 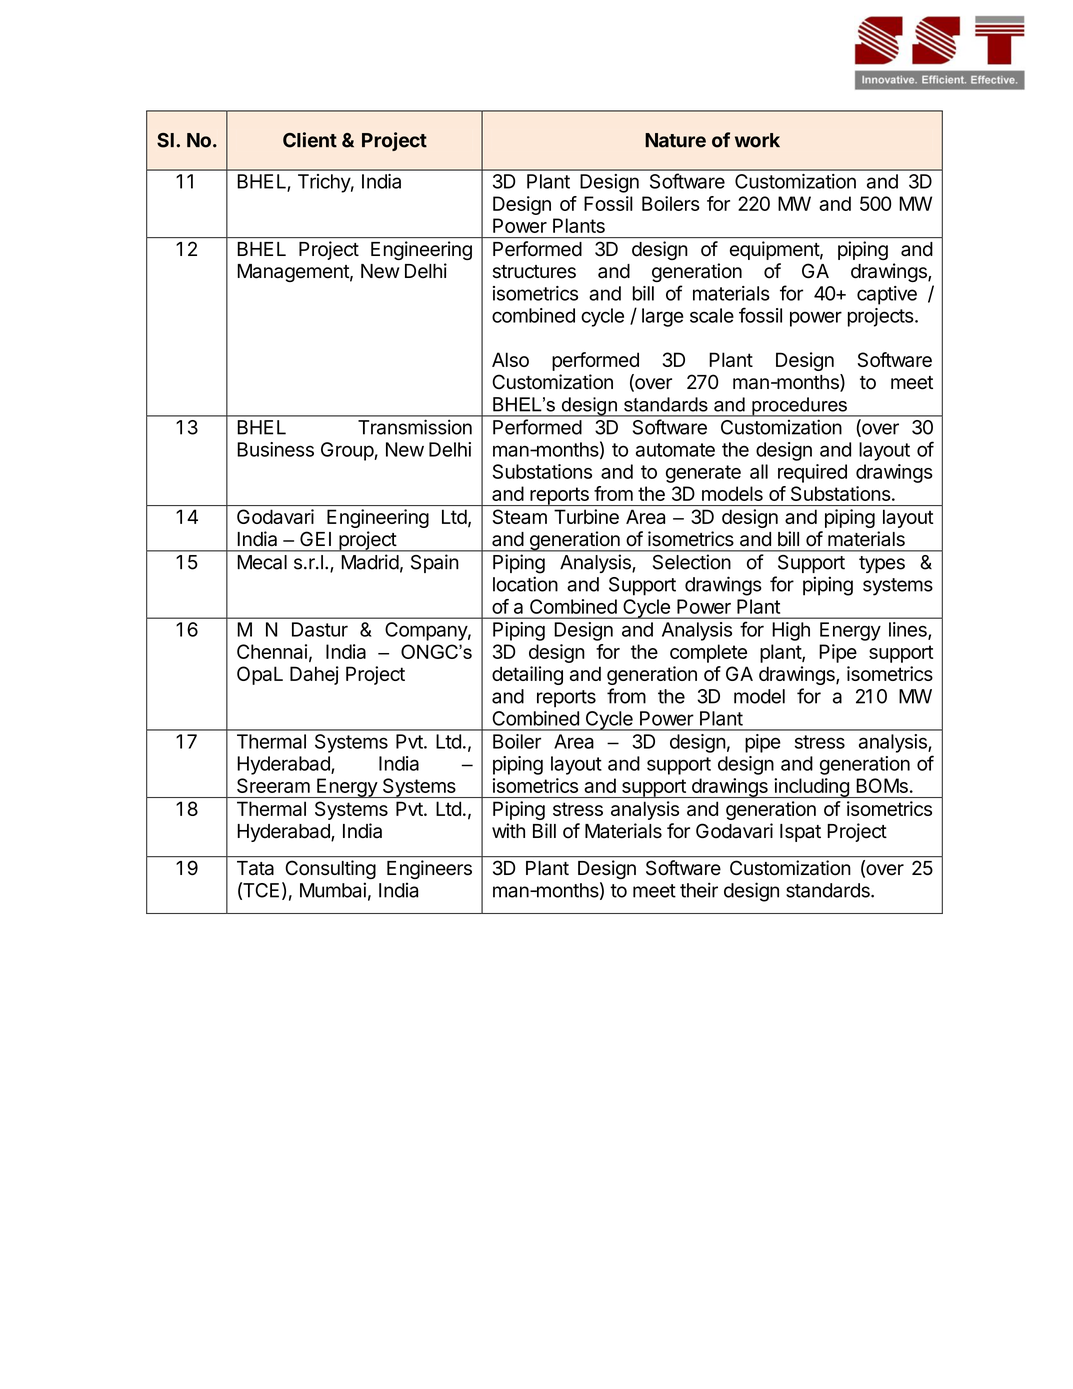 I want to click on Mumbai, so click(x=333, y=890).
